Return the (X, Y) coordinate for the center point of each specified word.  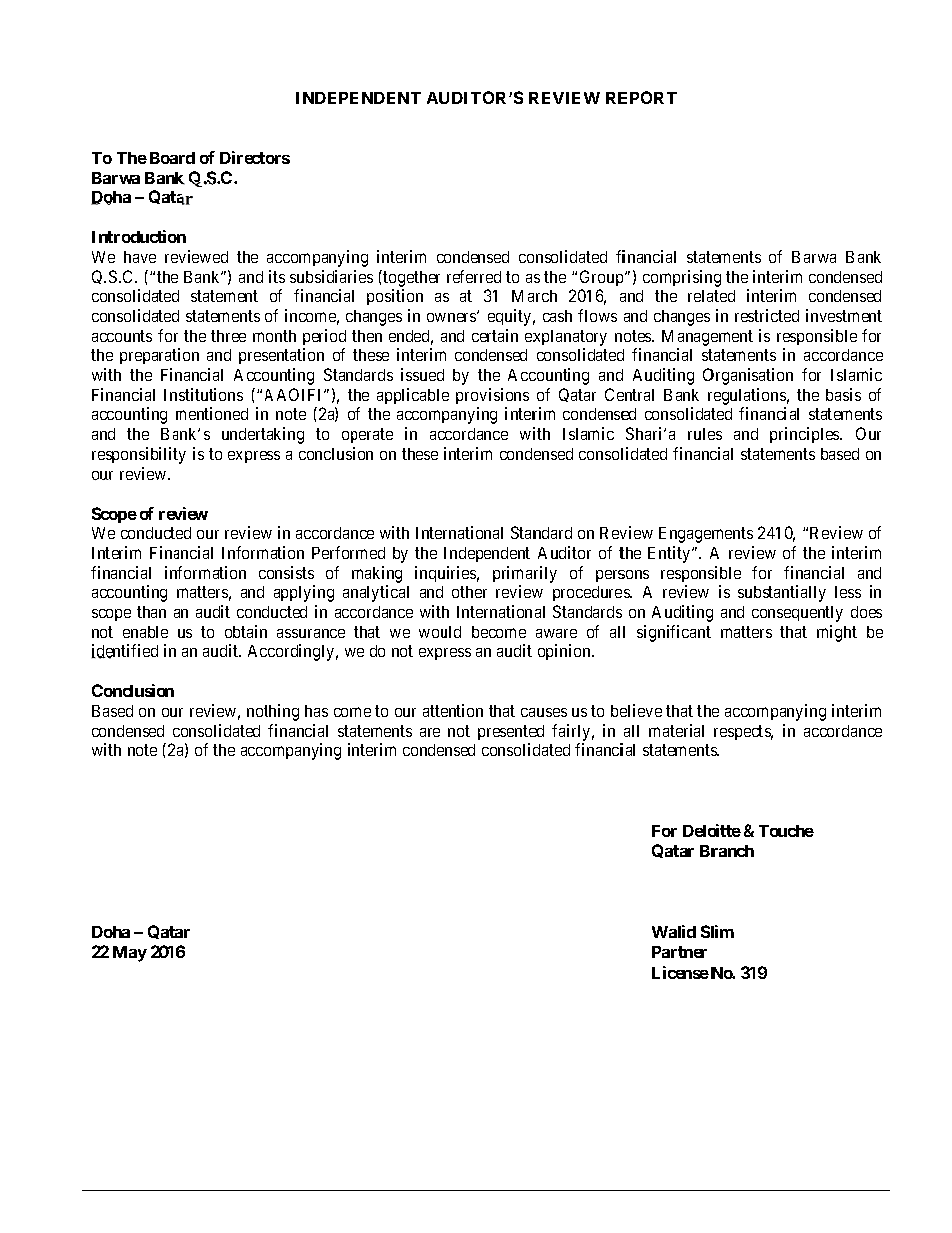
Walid (674, 931)
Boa (164, 158)
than (151, 612)
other (469, 592)
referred (474, 276)
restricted (767, 315)
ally (813, 594)
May (130, 954)
